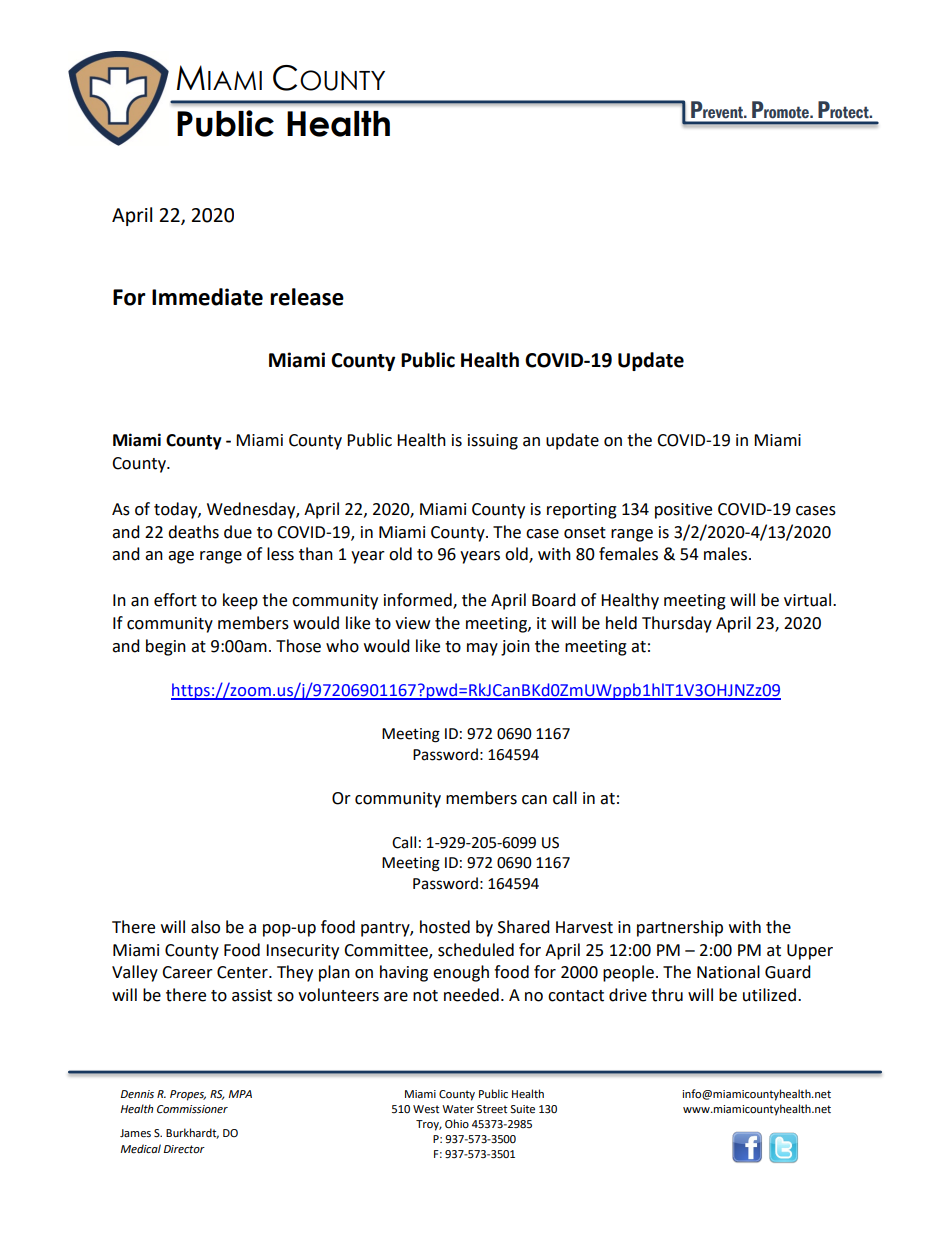 This screenshot has height=1233, width=952. I want to click on may, so click(482, 649).
